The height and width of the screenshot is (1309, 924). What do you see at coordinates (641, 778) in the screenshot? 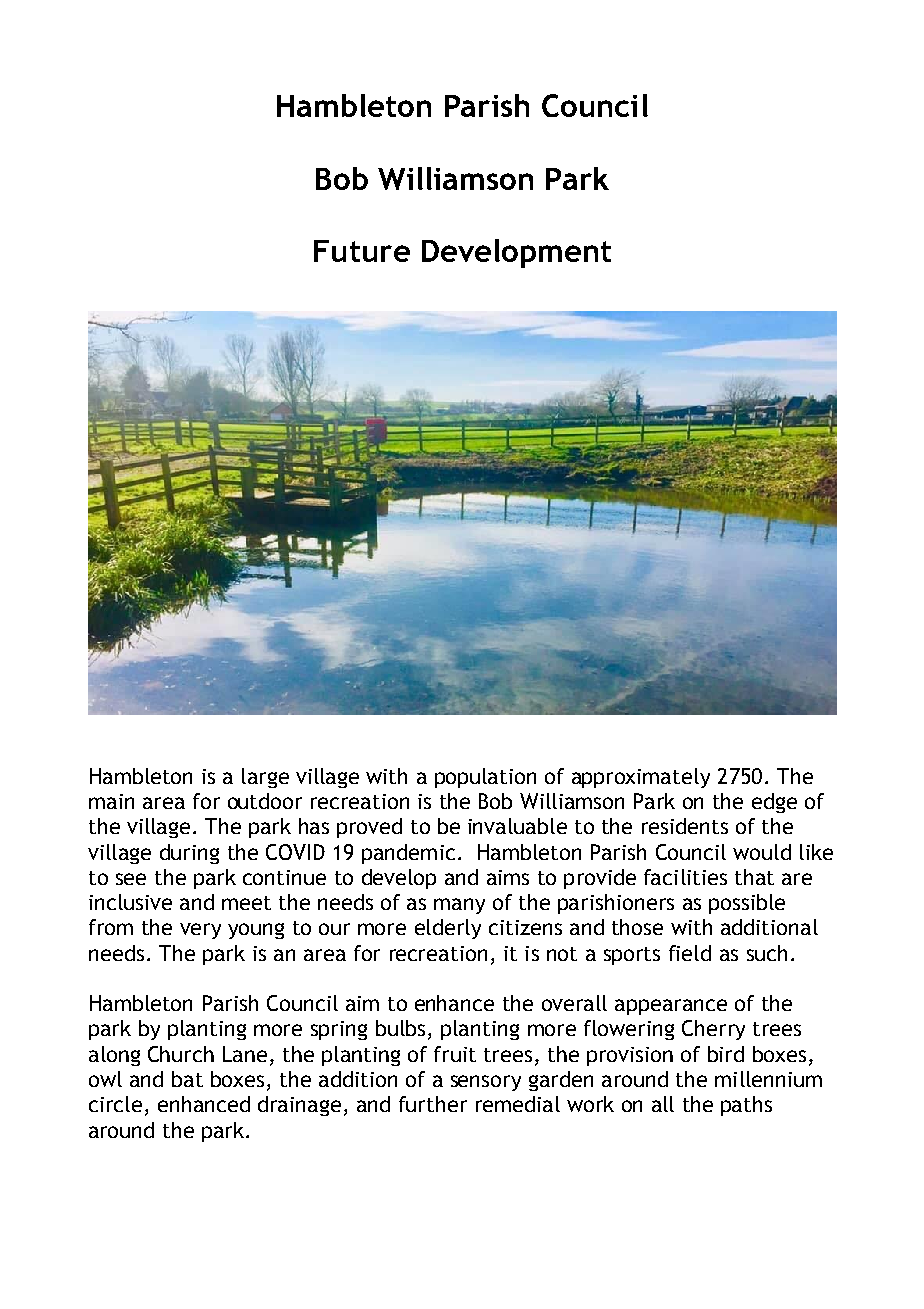
I see `approximately` at bounding box center [641, 778].
